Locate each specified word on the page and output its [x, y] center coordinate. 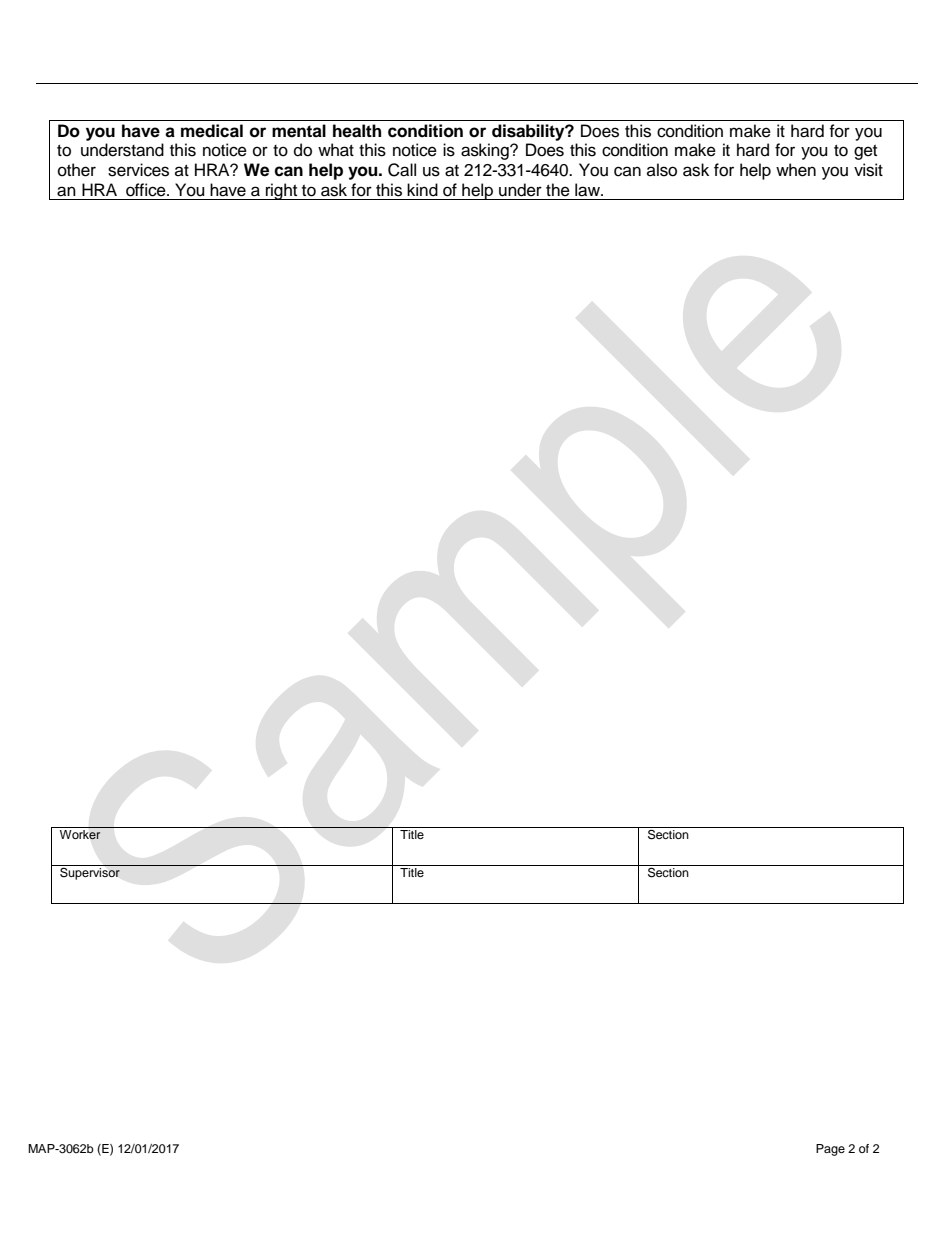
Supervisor [90, 872]
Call [402, 170]
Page [830, 1150]
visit [868, 170]
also [662, 170]
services [138, 170]
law [588, 190]
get [865, 152]
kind [422, 190]
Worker [80, 835]
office [147, 190]
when [796, 170]
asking [486, 151]
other [77, 170]
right [282, 191]
